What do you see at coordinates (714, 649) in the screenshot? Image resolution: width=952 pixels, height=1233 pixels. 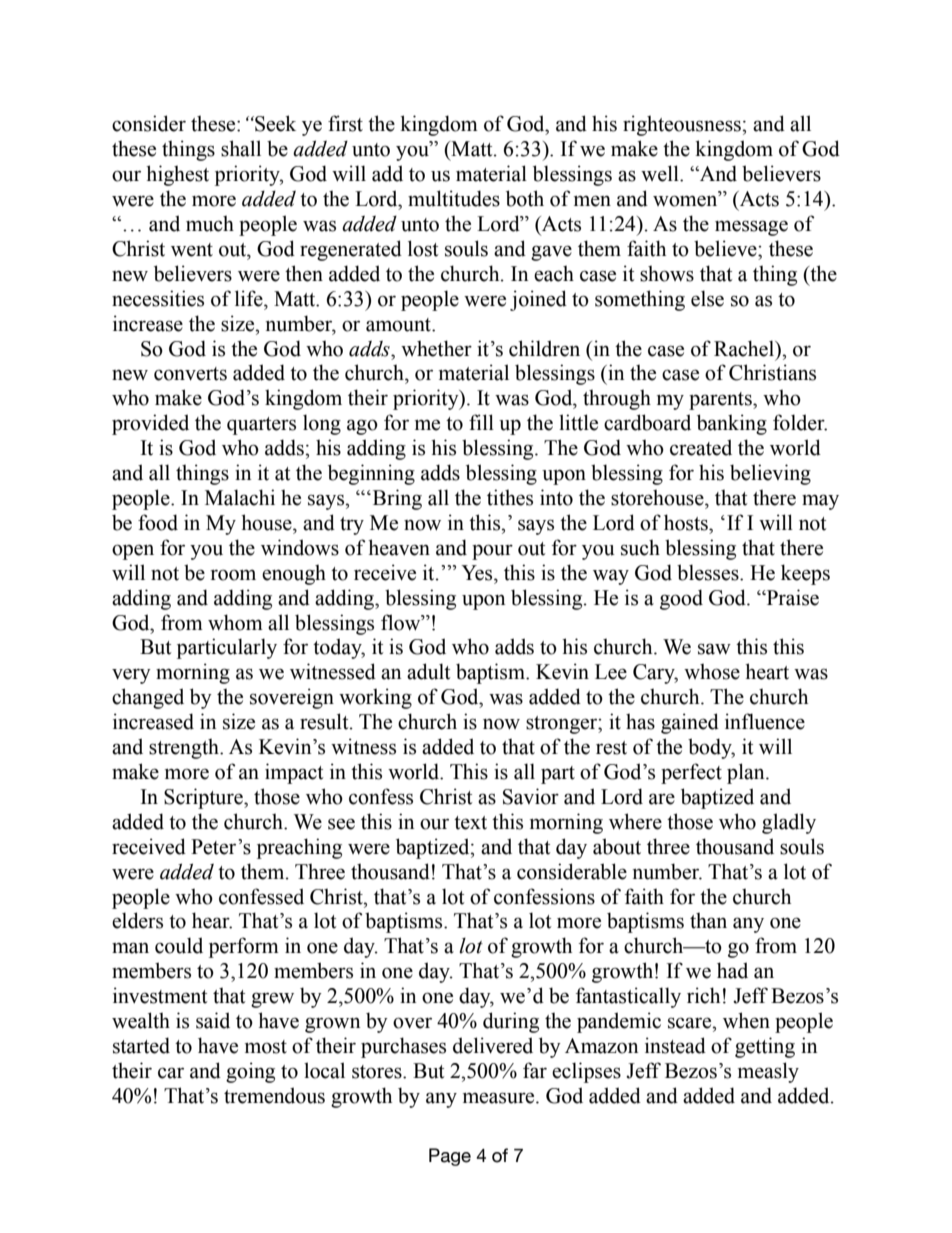 I see `saw` at bounding box center [714, 649].
